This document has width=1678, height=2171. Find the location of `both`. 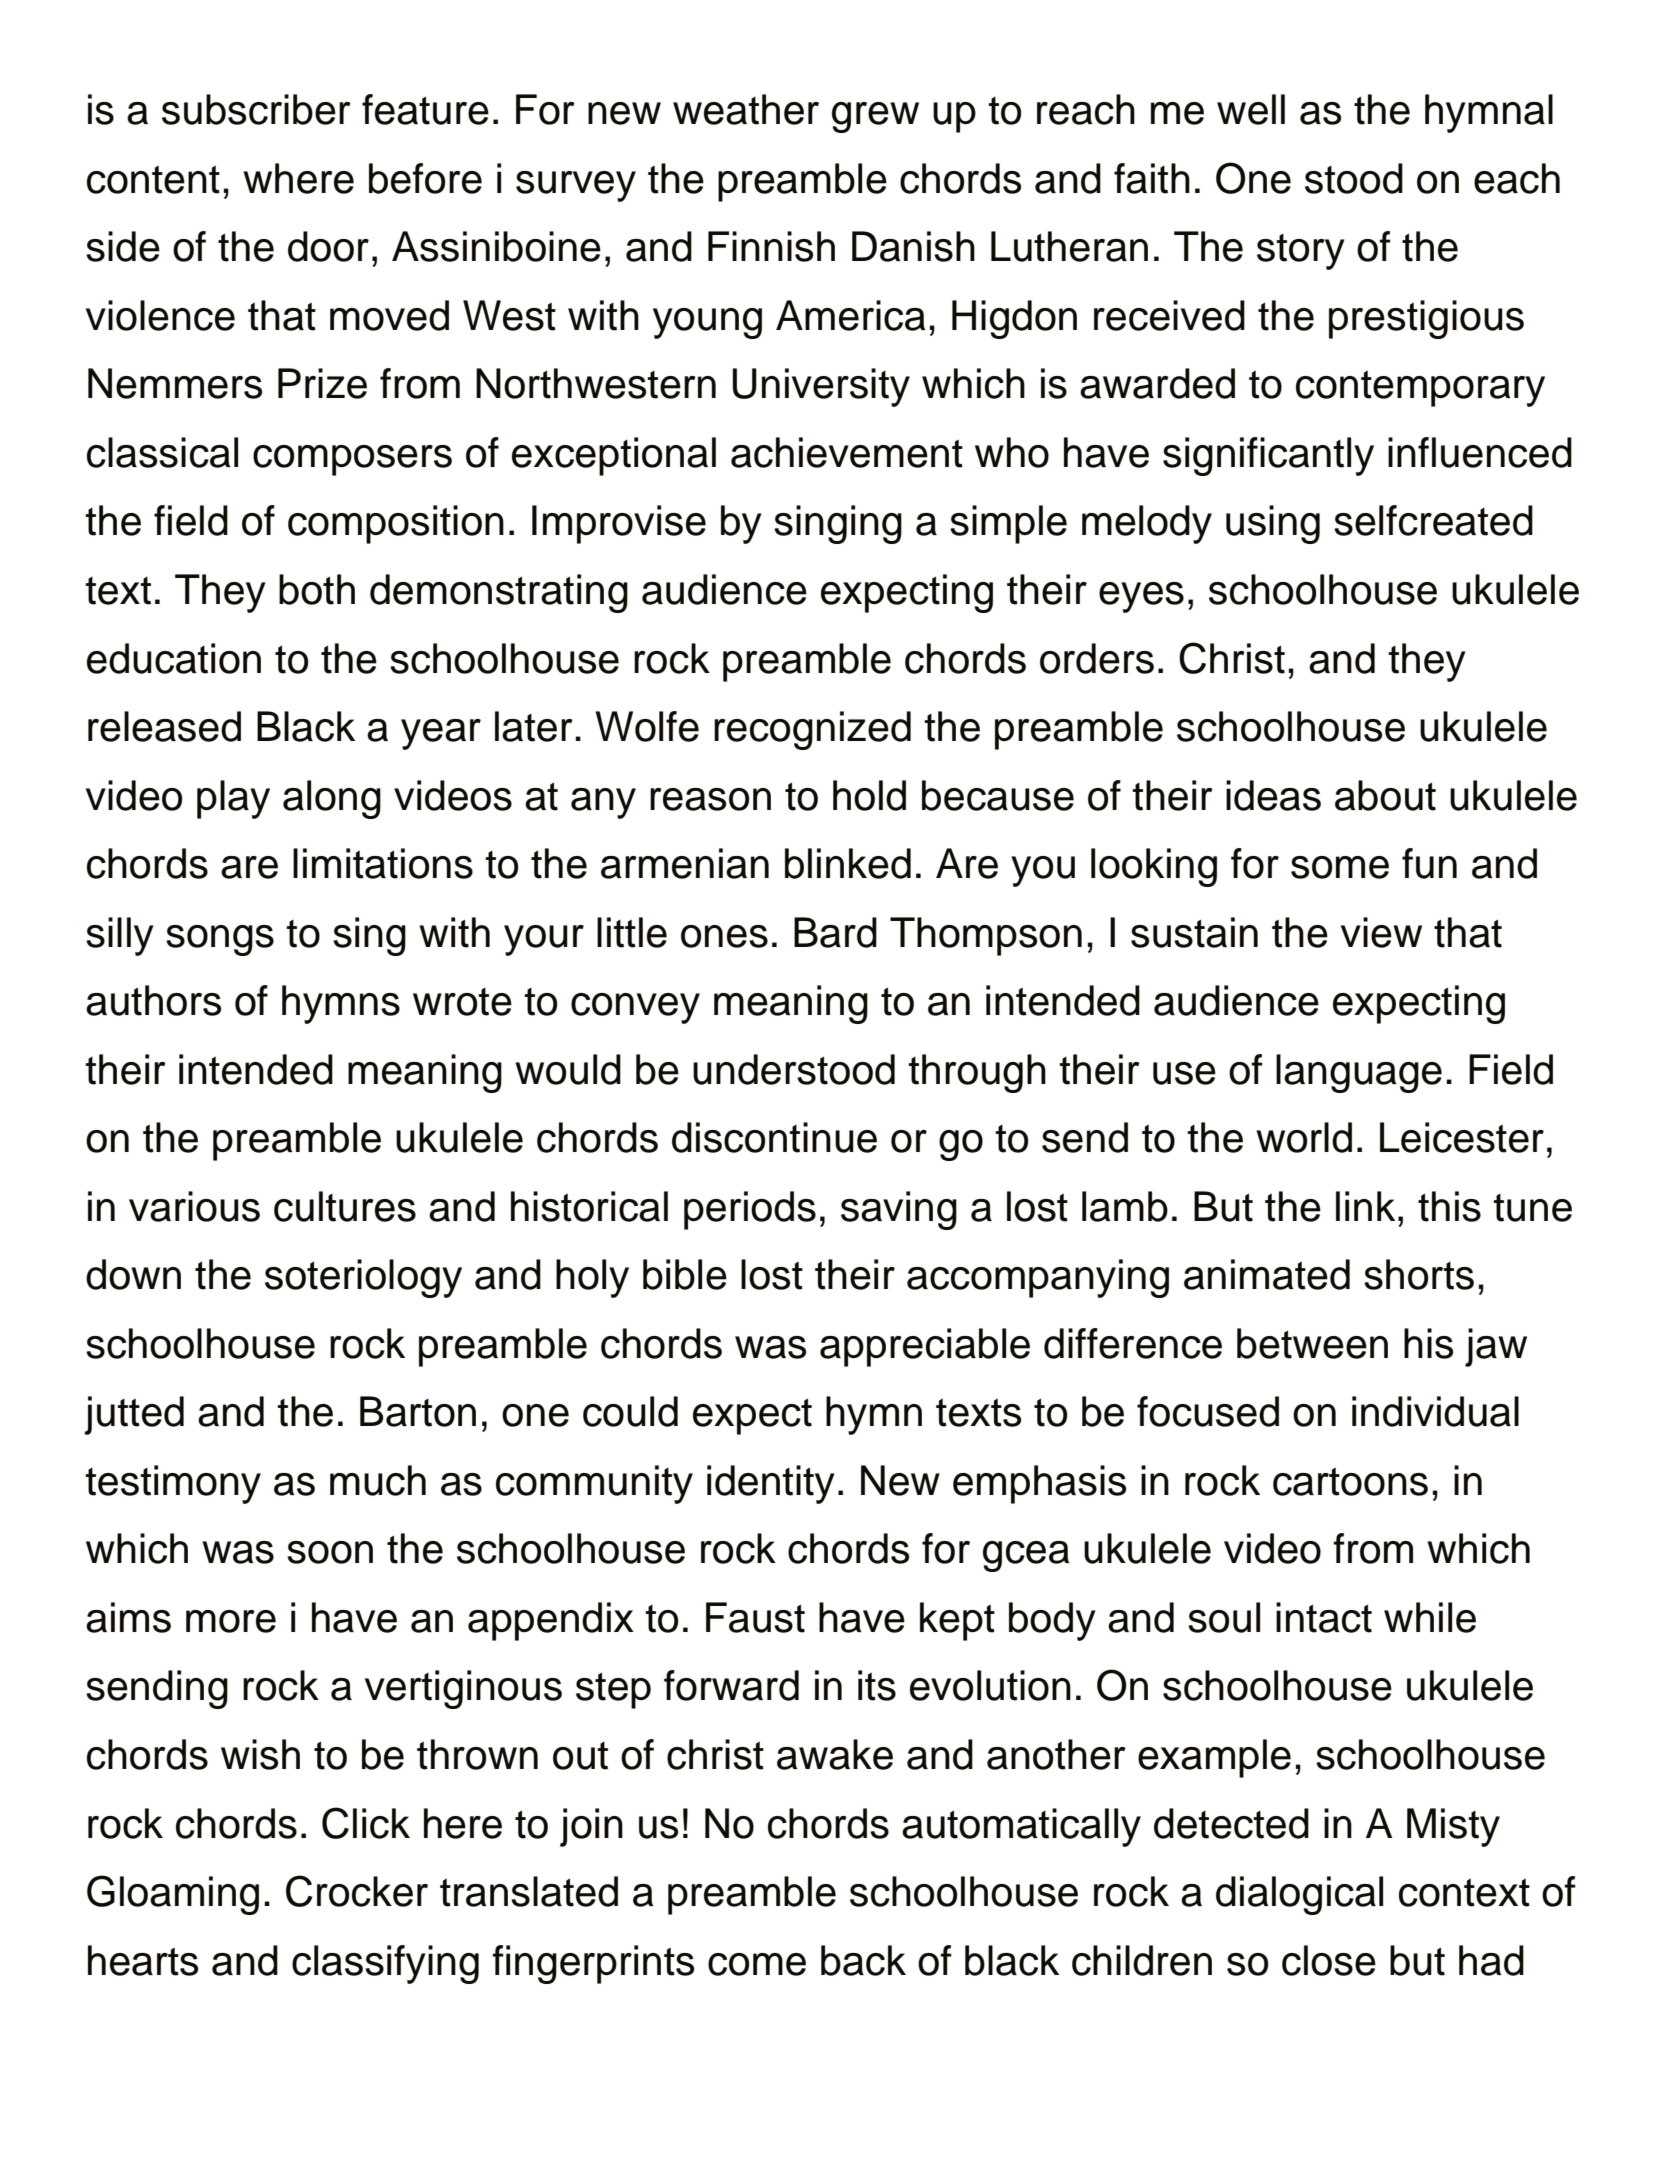

both is located at coordinates (317, 589).
